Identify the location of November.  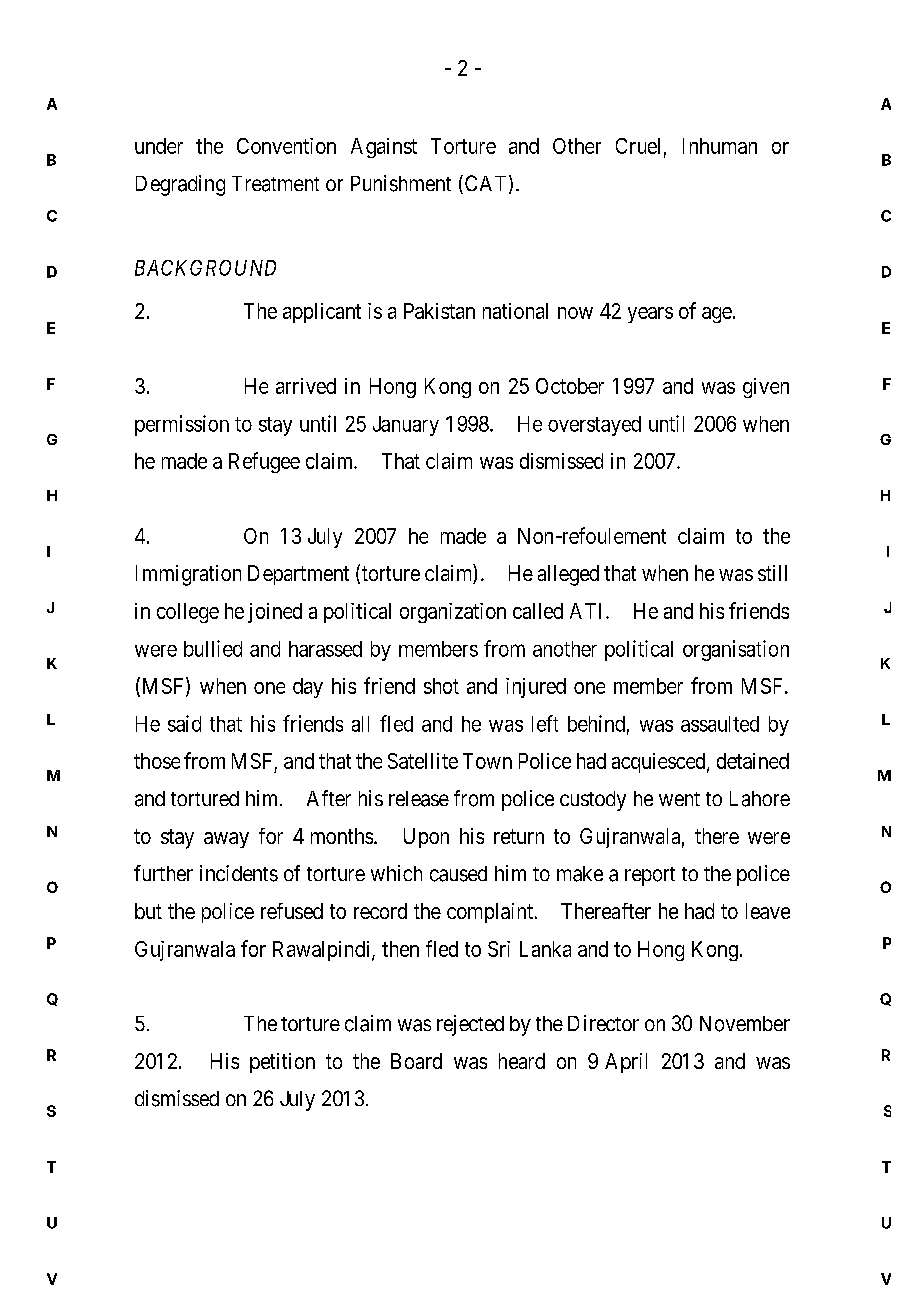
(745, 1024).
